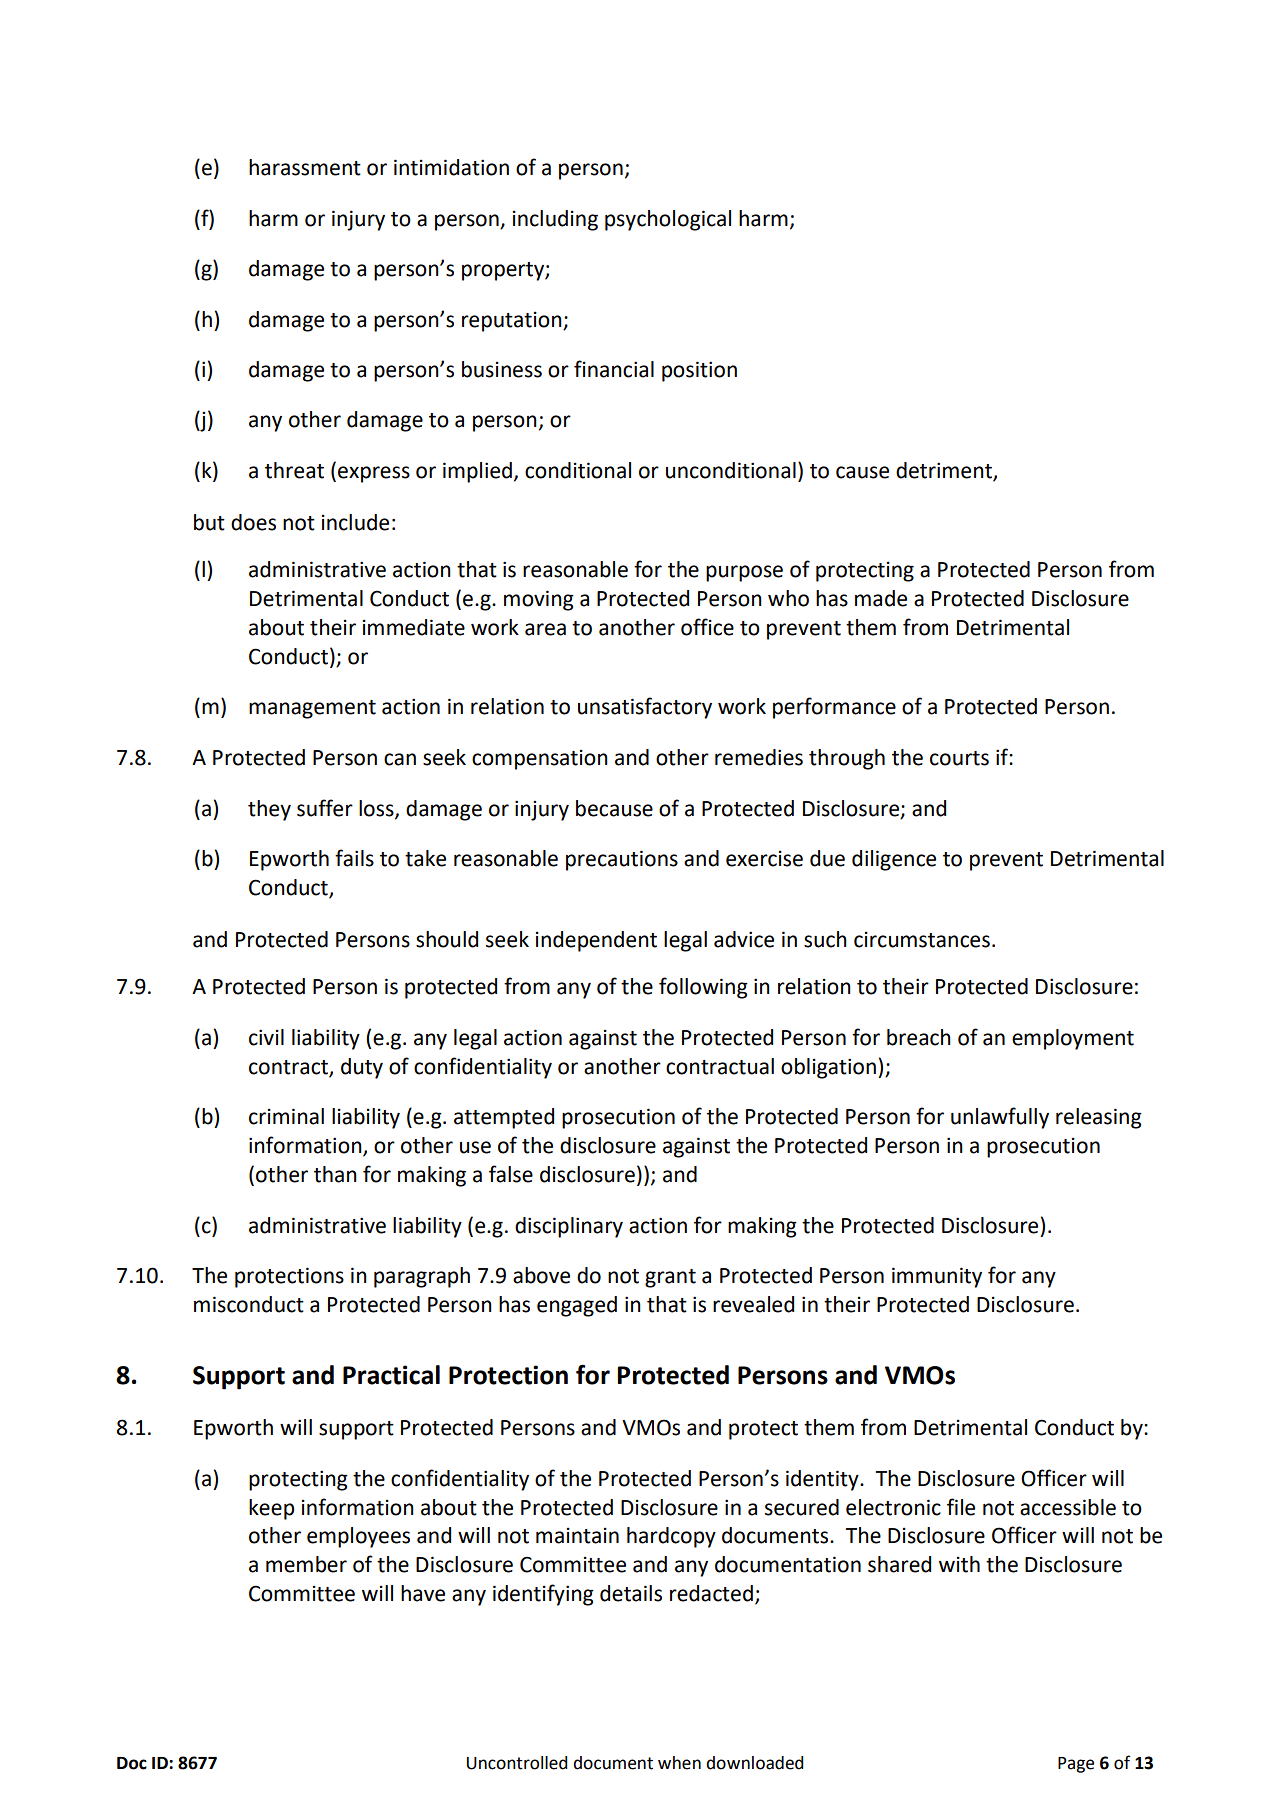 The width and height of the screenshot is (1282, 1813). I want to click on made, so click(881, 598).
